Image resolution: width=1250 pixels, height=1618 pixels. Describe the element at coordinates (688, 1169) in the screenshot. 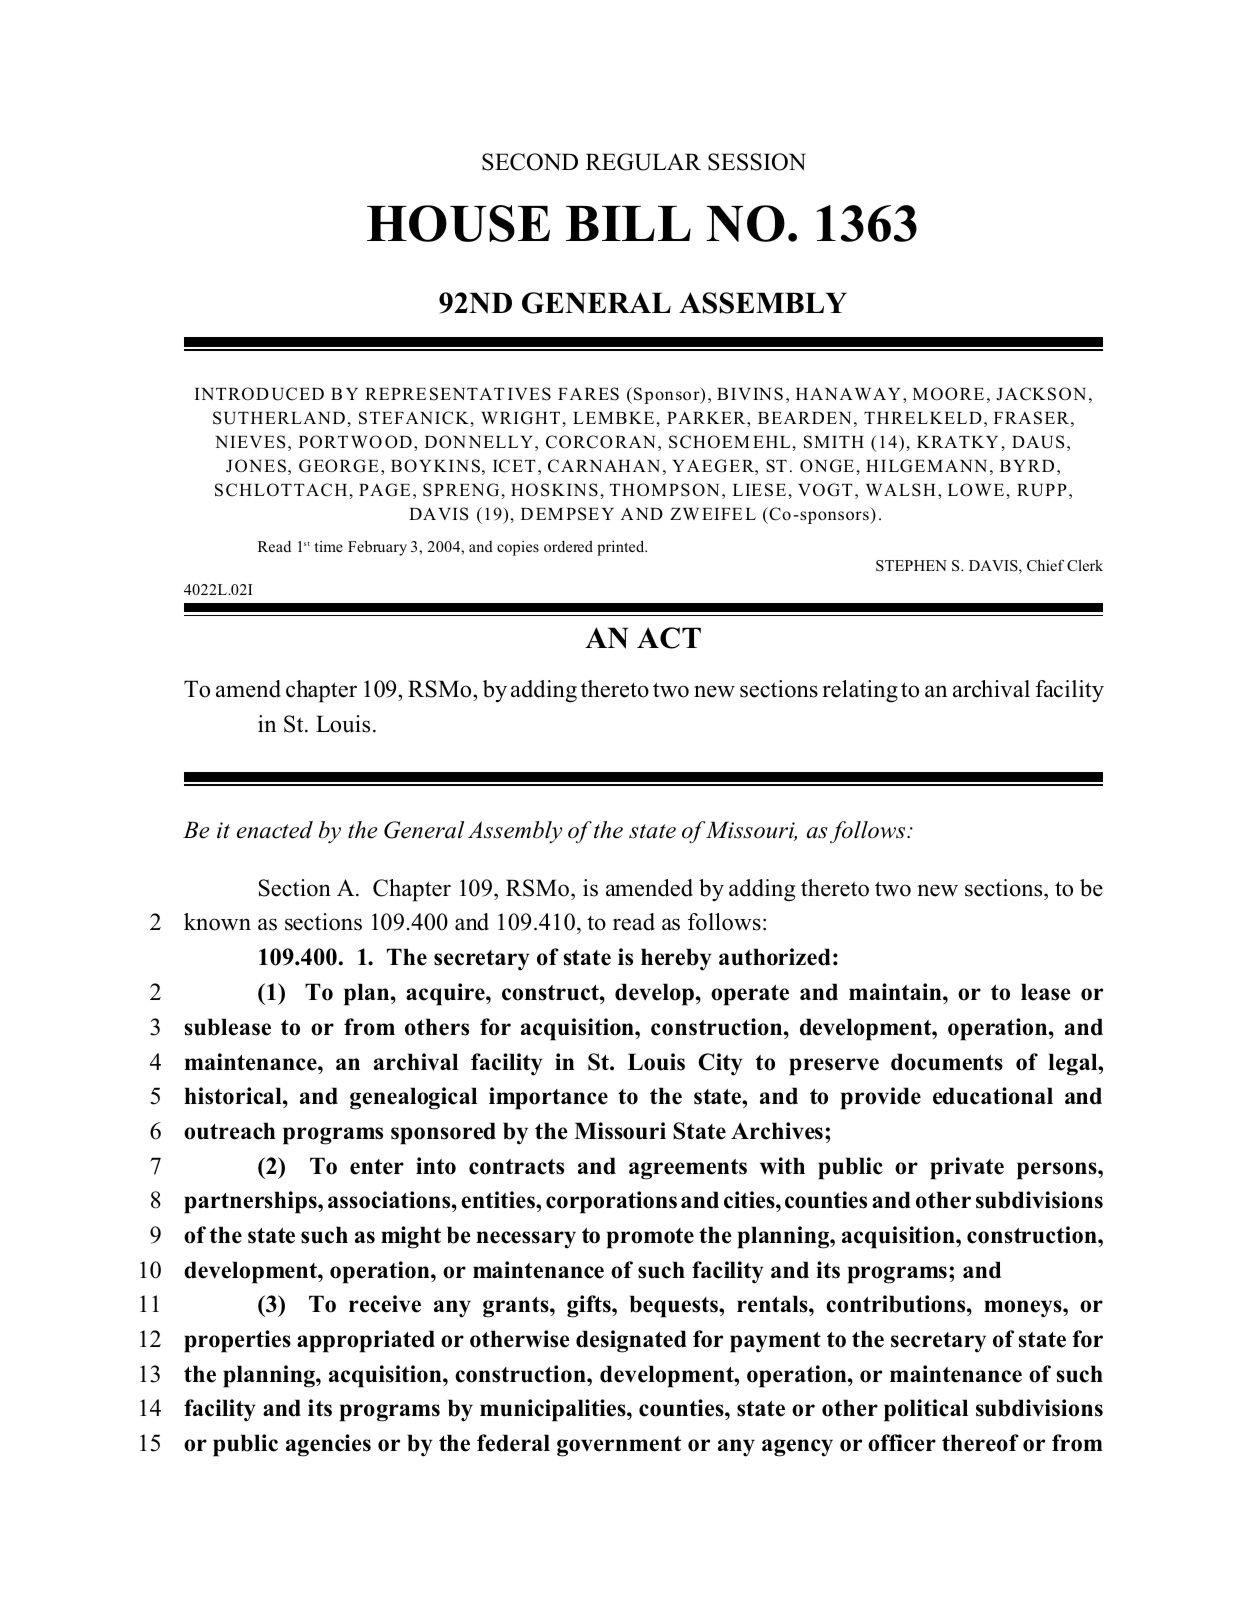

I see `agreements` at that location.
